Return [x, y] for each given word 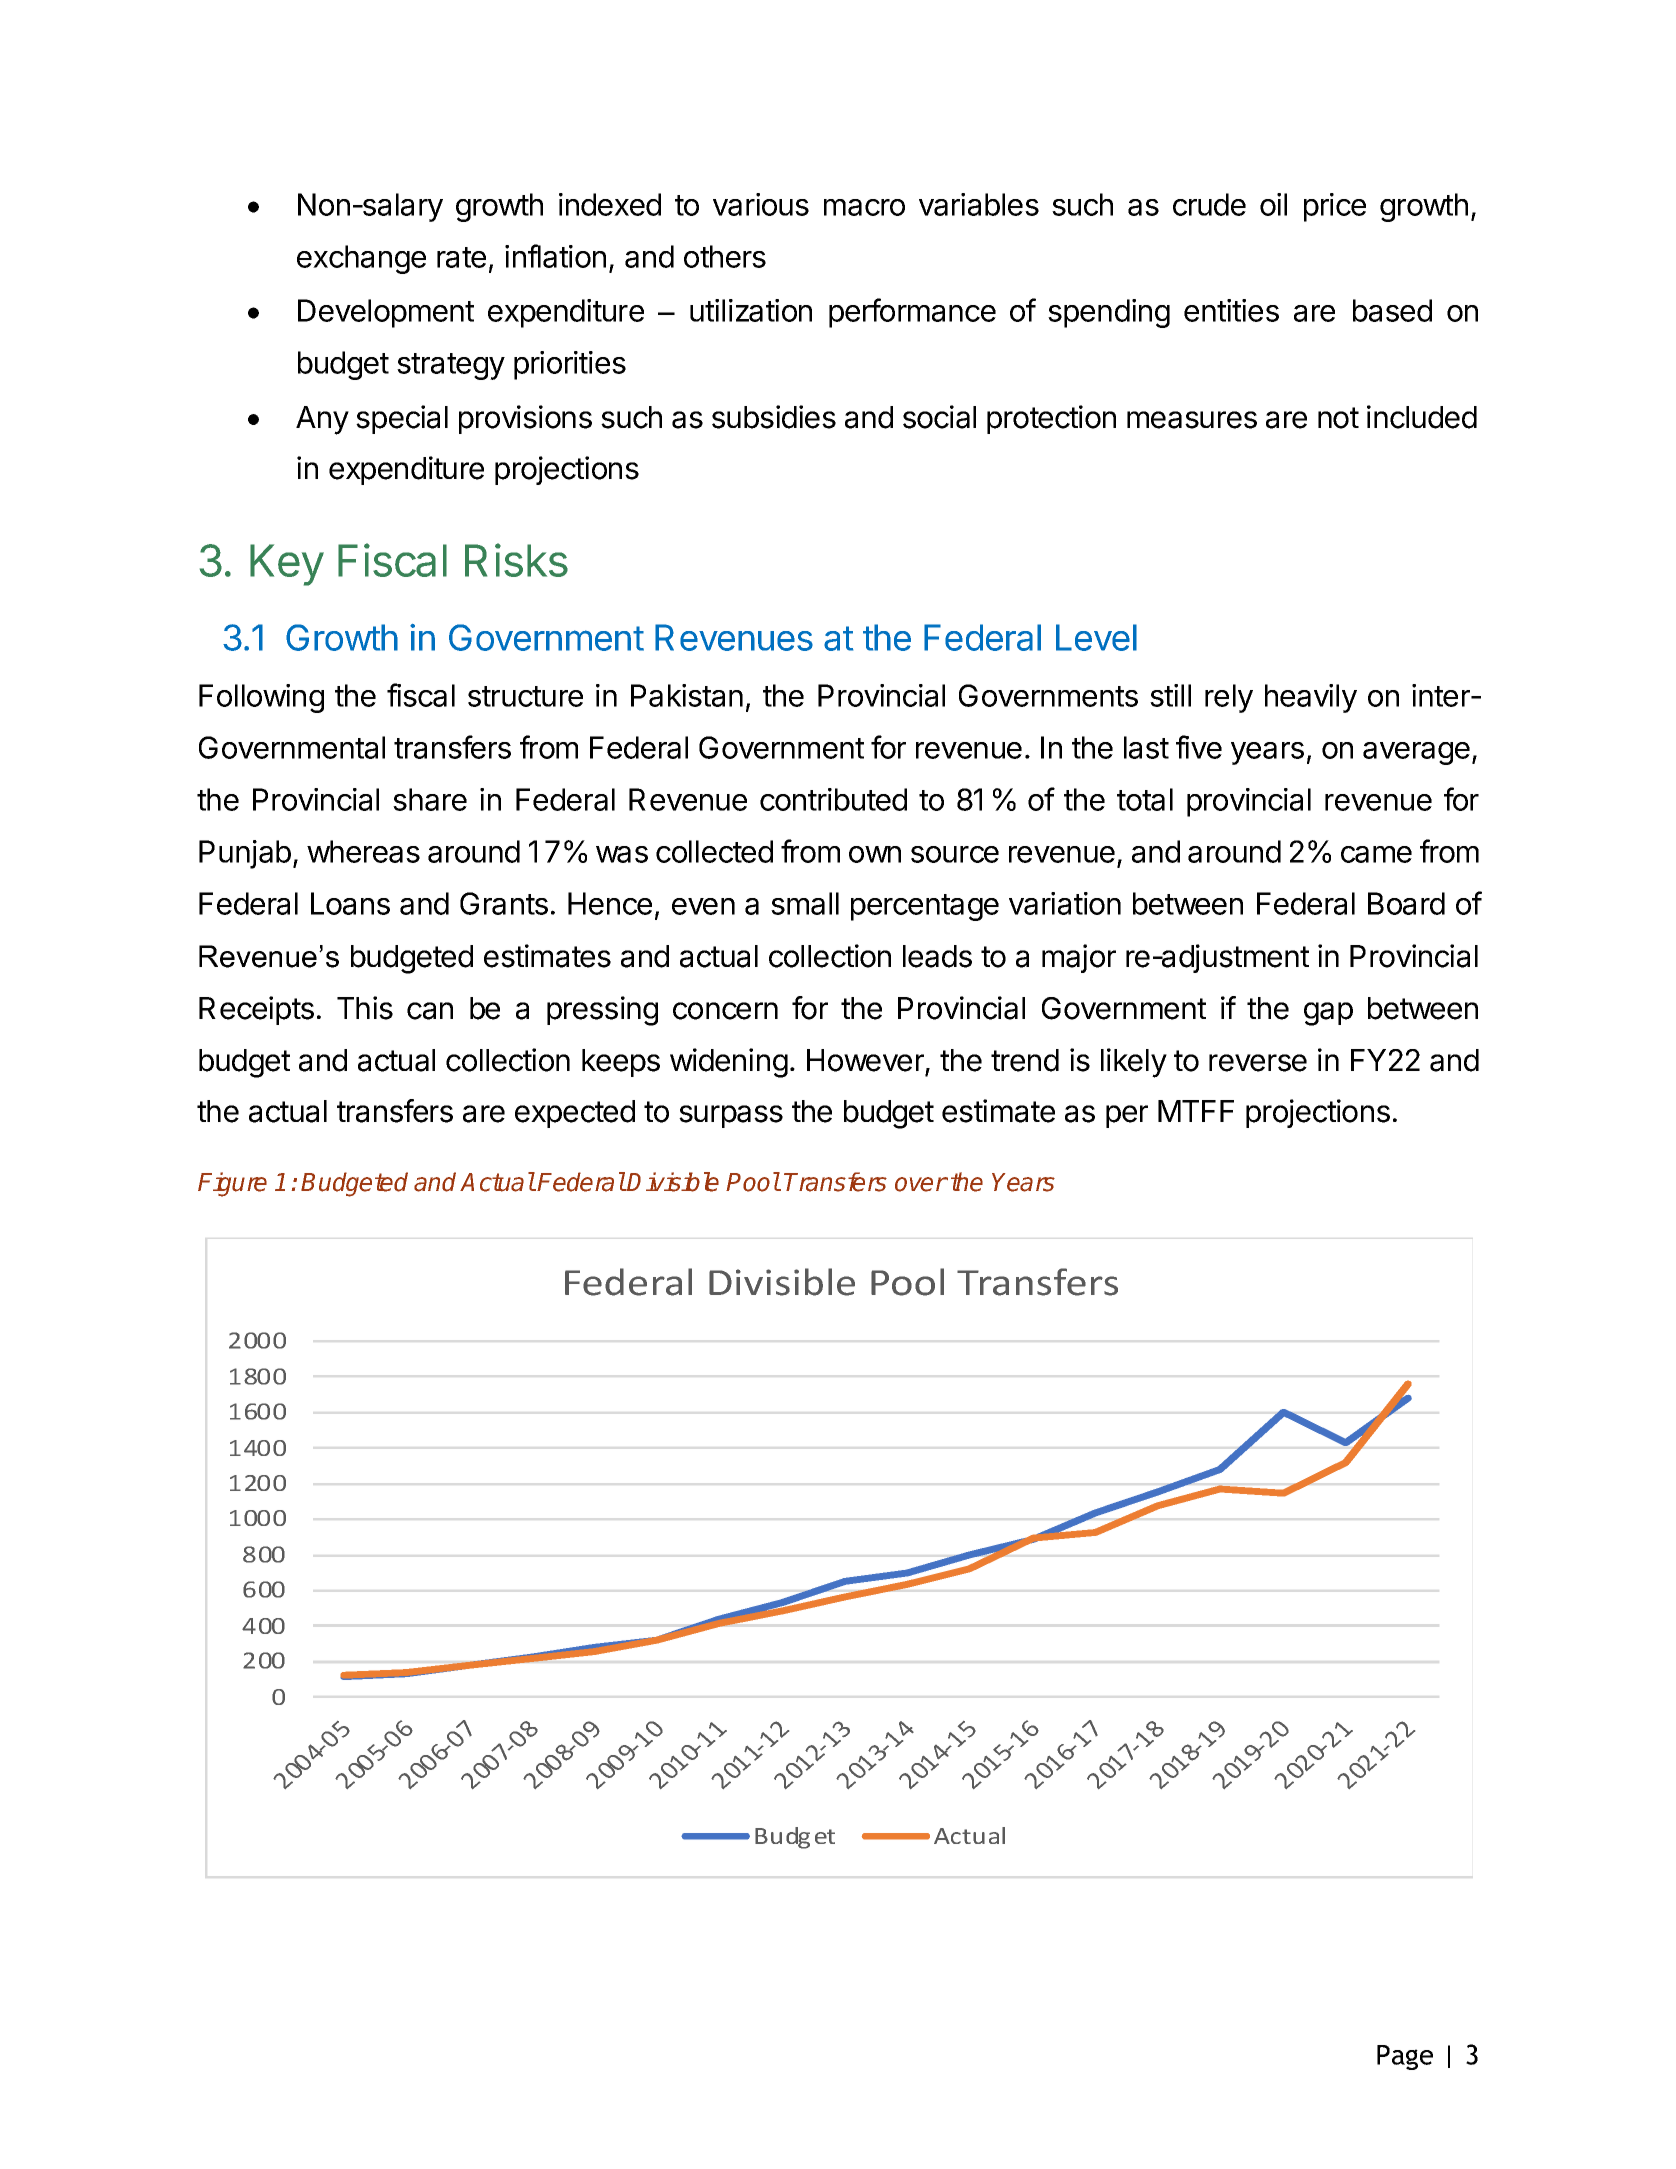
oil [1273, 204]
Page [1405, 2057]
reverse [1258, 1063]
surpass [731, 1116]
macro [864, 207]
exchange [361, 259]
